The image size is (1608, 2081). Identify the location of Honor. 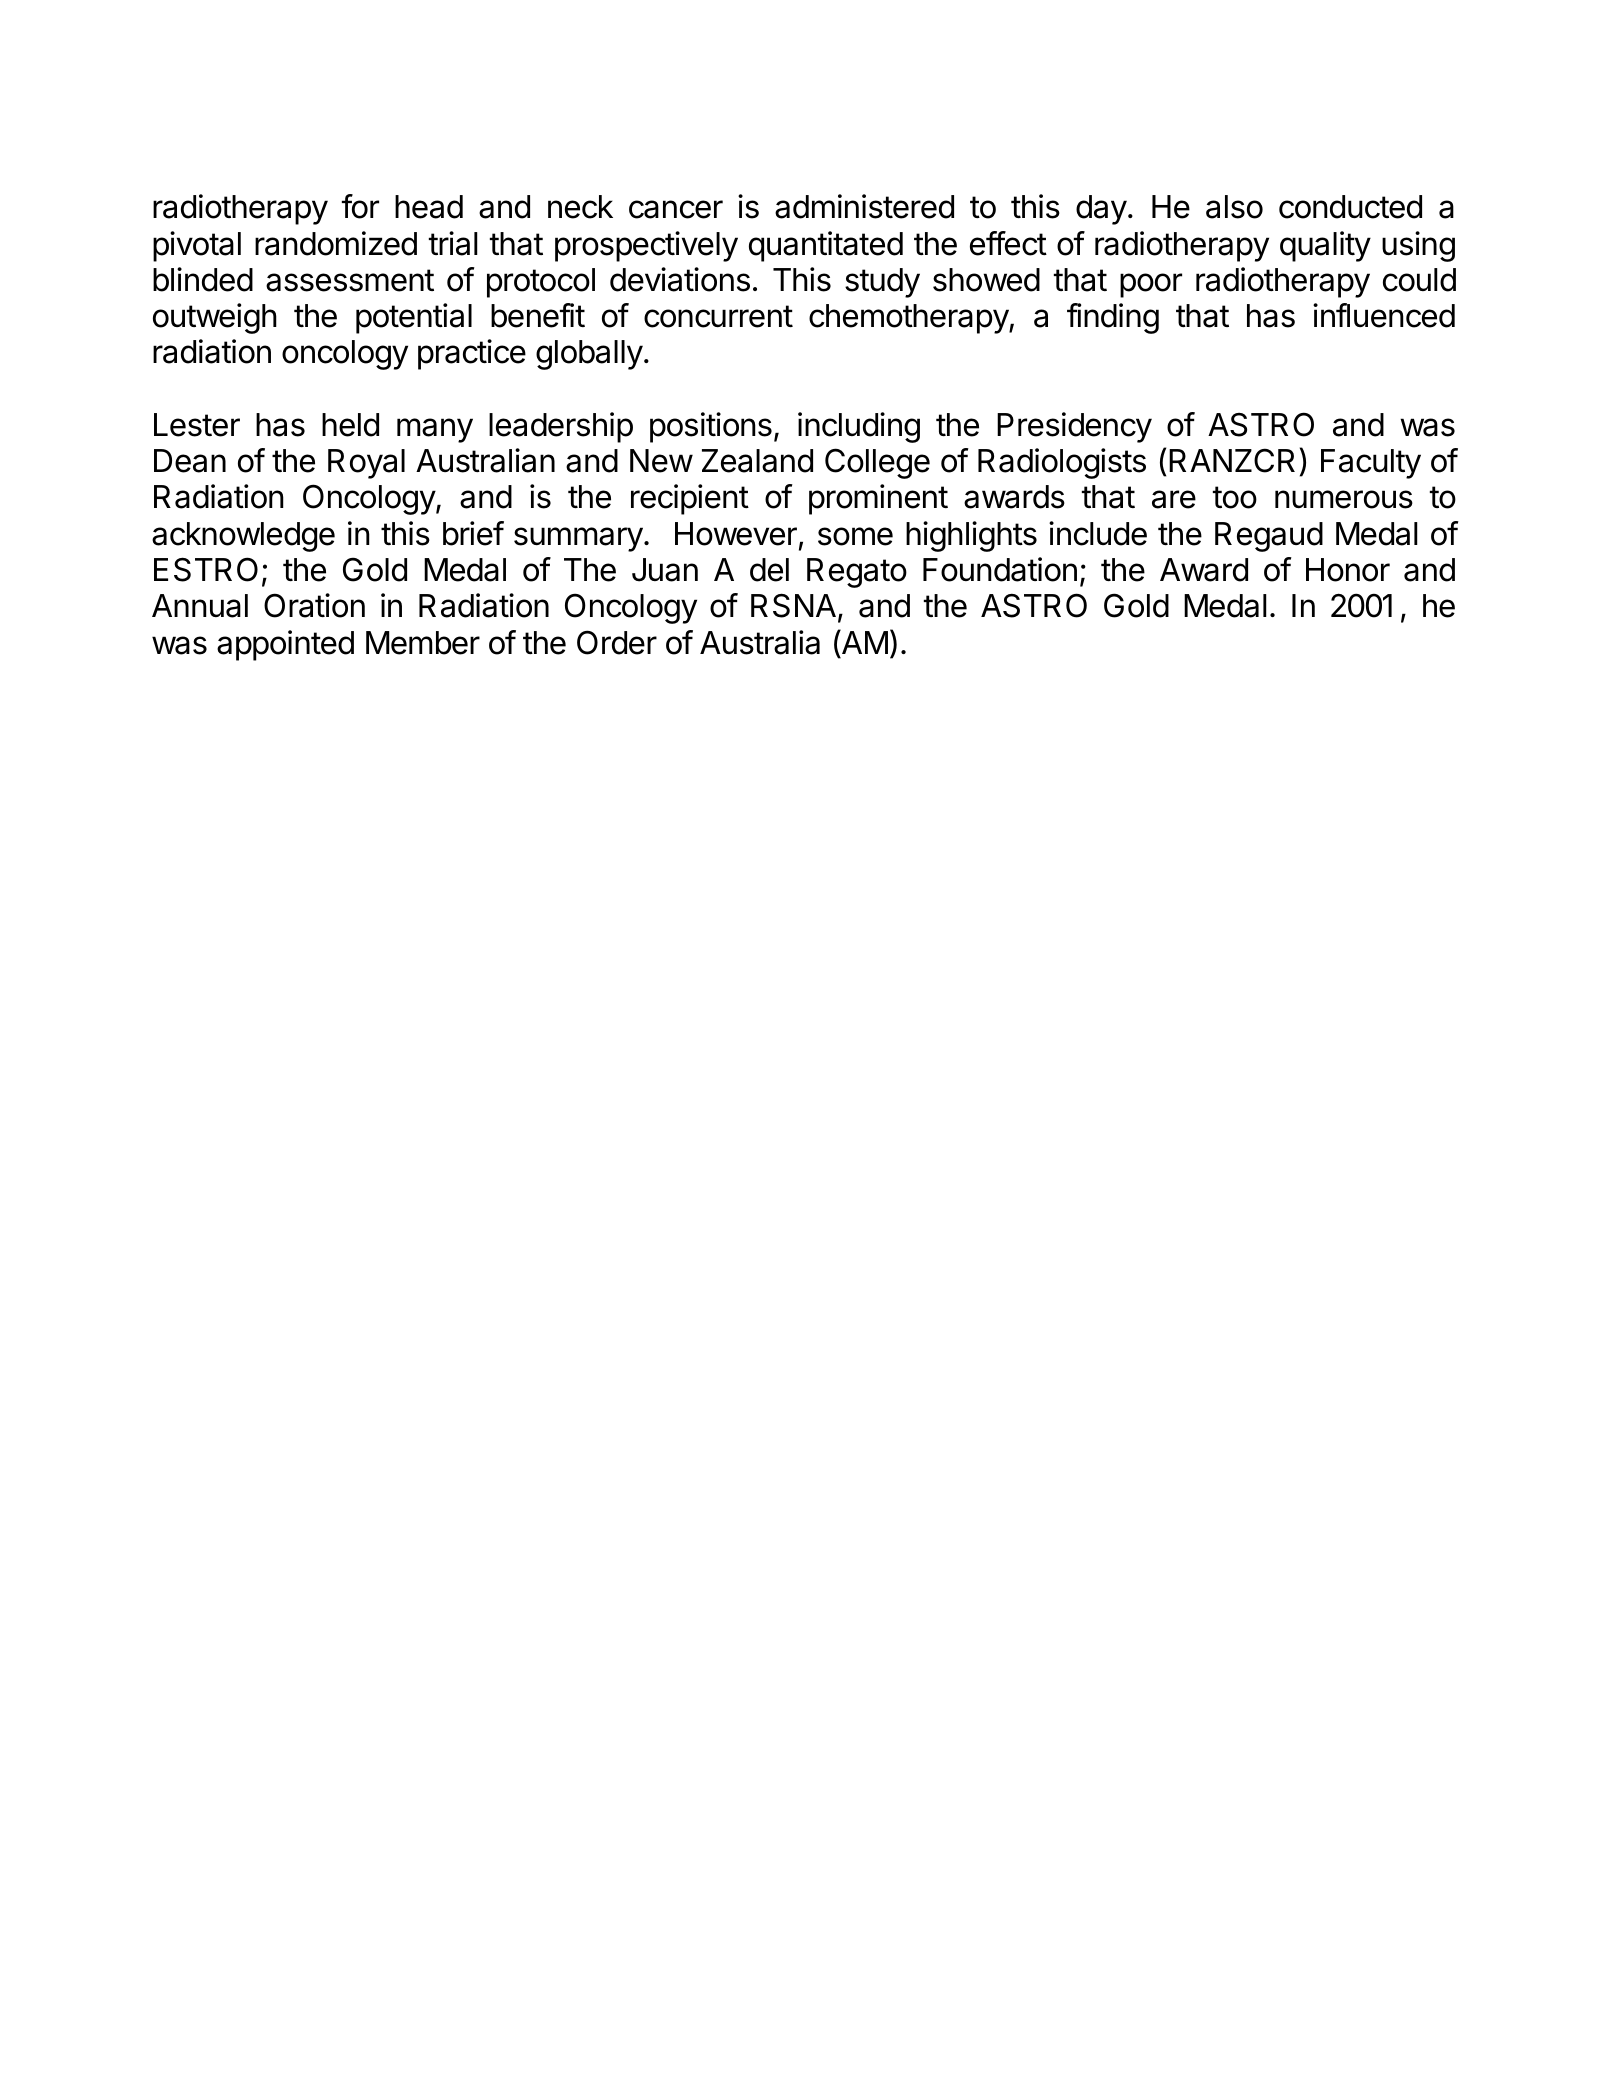
(1348, 570).
